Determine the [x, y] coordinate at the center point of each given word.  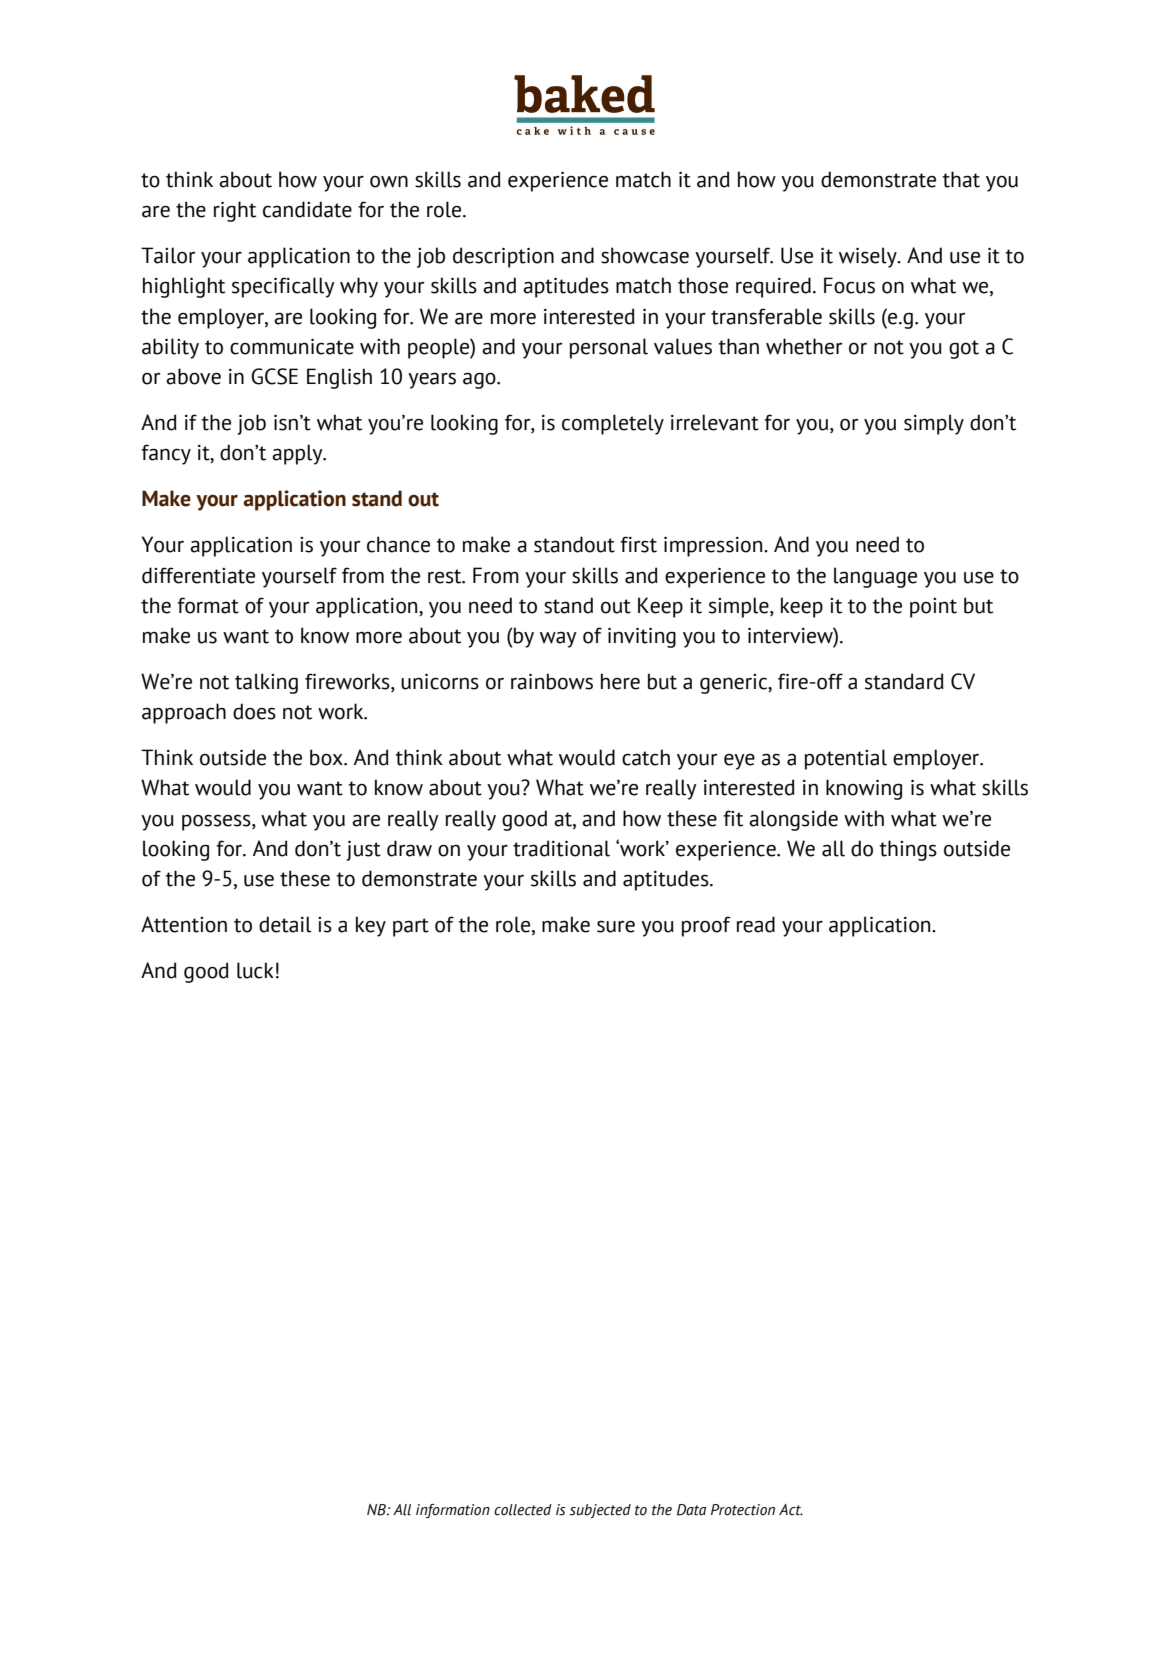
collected [523, 1510]
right [235, 211]
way [558, 639]
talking [266, 683]
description [503, 257]
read [756, 924]
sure [616, 927]
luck [255, 970]
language [875, 577]
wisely [869, 257]
